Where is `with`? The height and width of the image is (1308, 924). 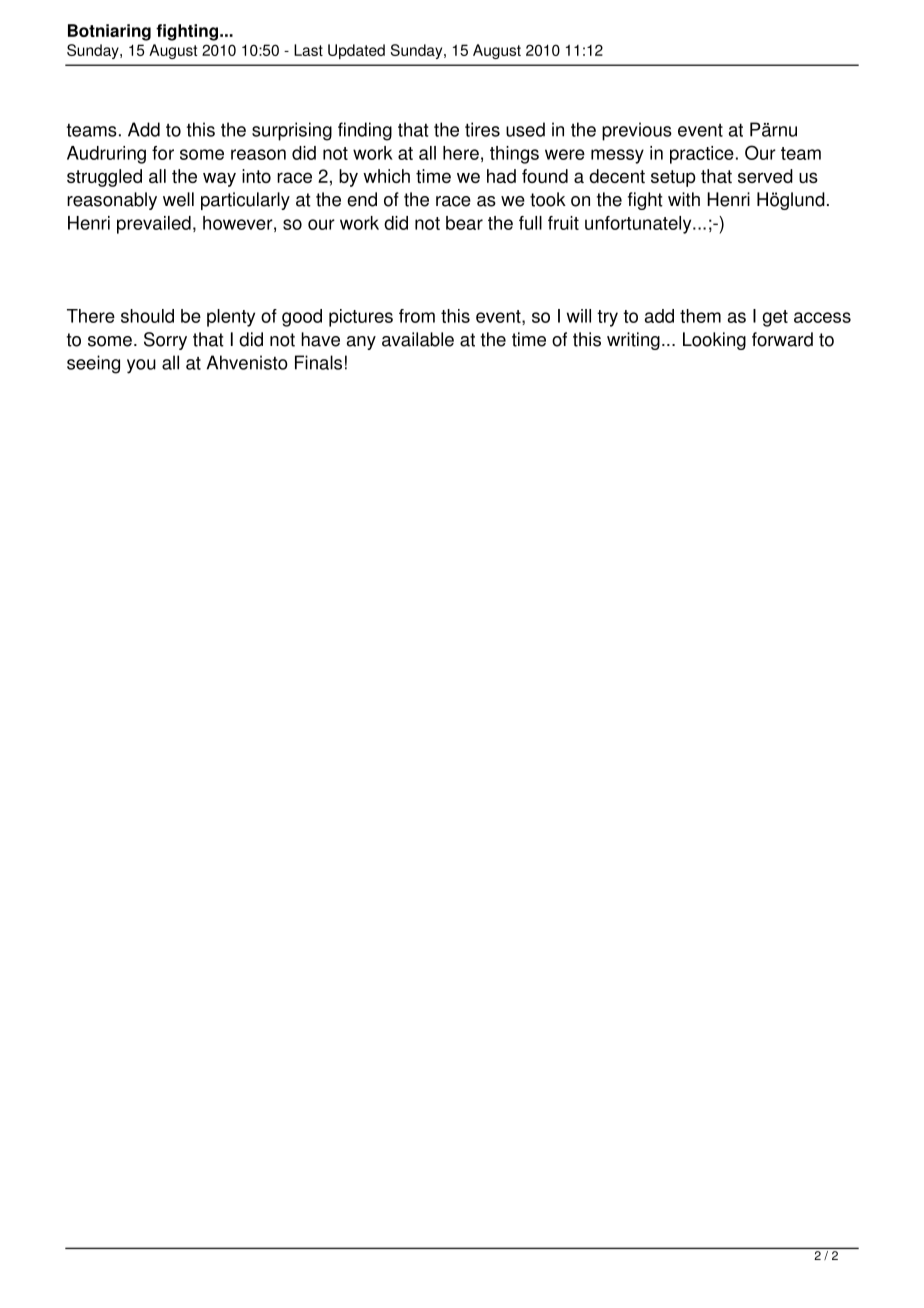 with is located at coordinates (684, 199).
